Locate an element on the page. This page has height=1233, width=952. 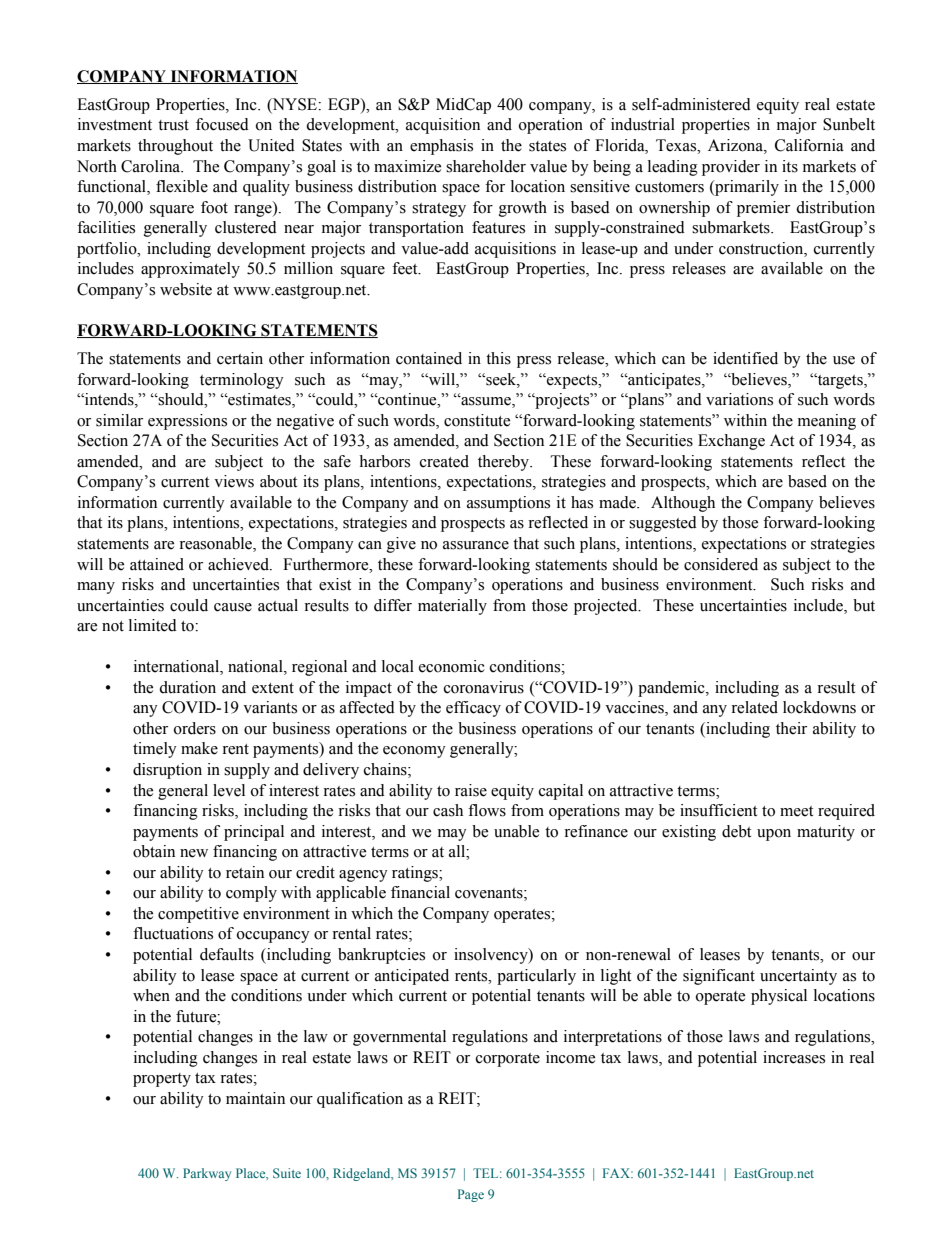
Parkway is located at coordinates (207, 1174).
